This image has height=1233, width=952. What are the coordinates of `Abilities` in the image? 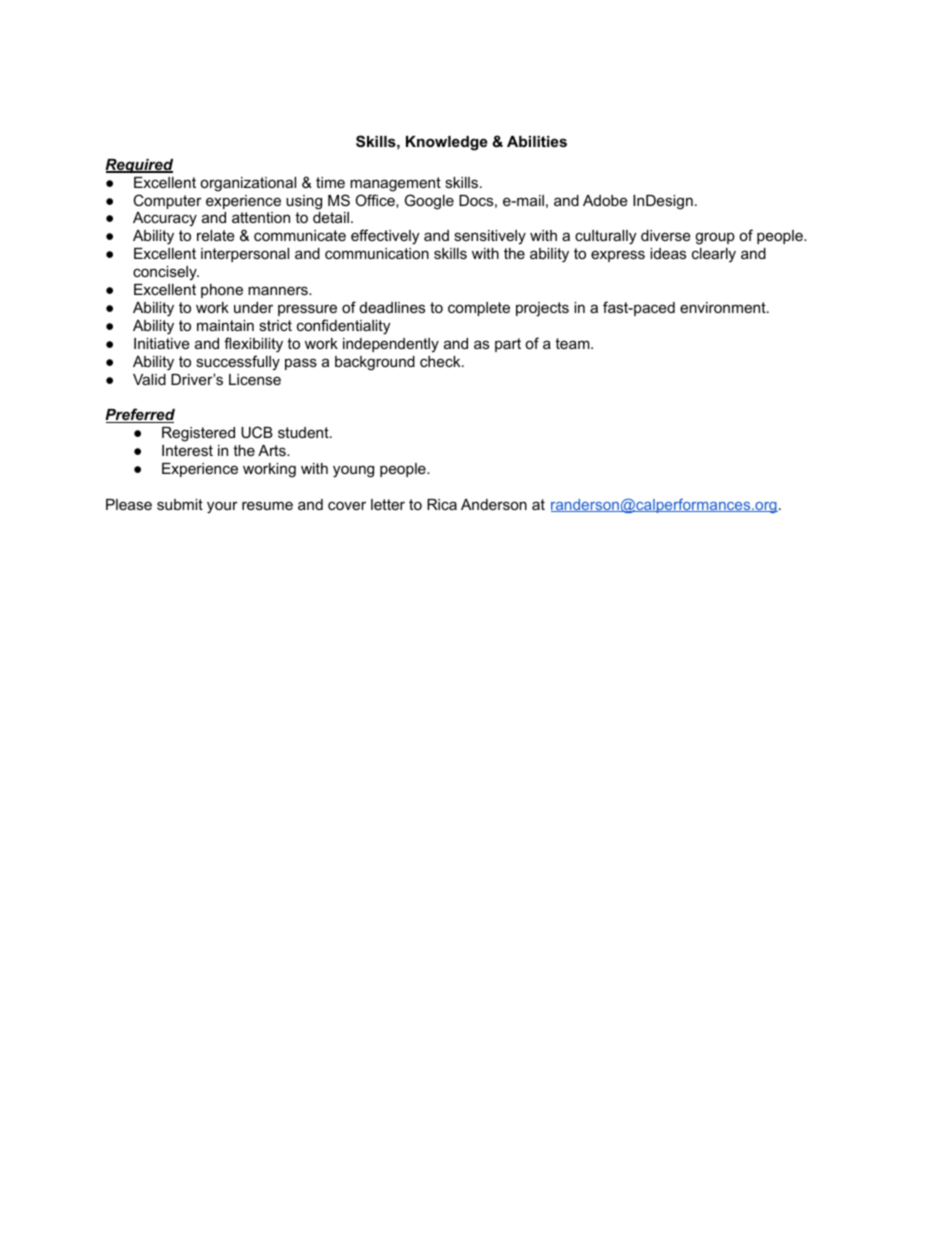 It's located at (537, 141).
